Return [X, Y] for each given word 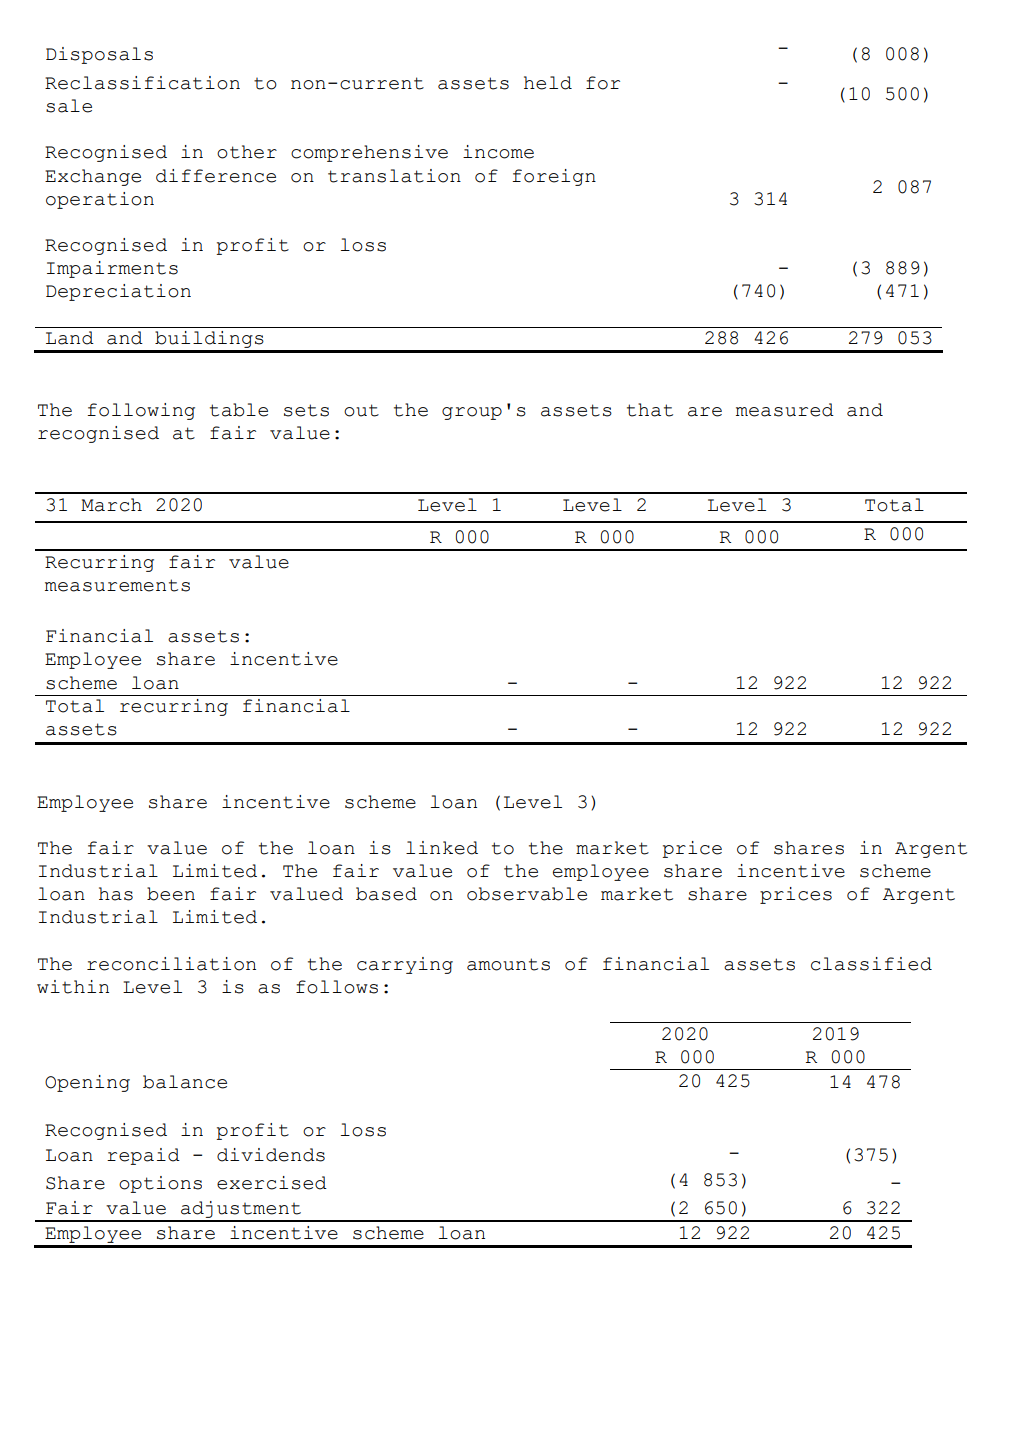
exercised [272, 1183]
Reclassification [142, 83]
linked [442, 848]
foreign [554, 177]
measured [785, 410]
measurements [117, 585]
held [548, 83]
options [160, 1184]
